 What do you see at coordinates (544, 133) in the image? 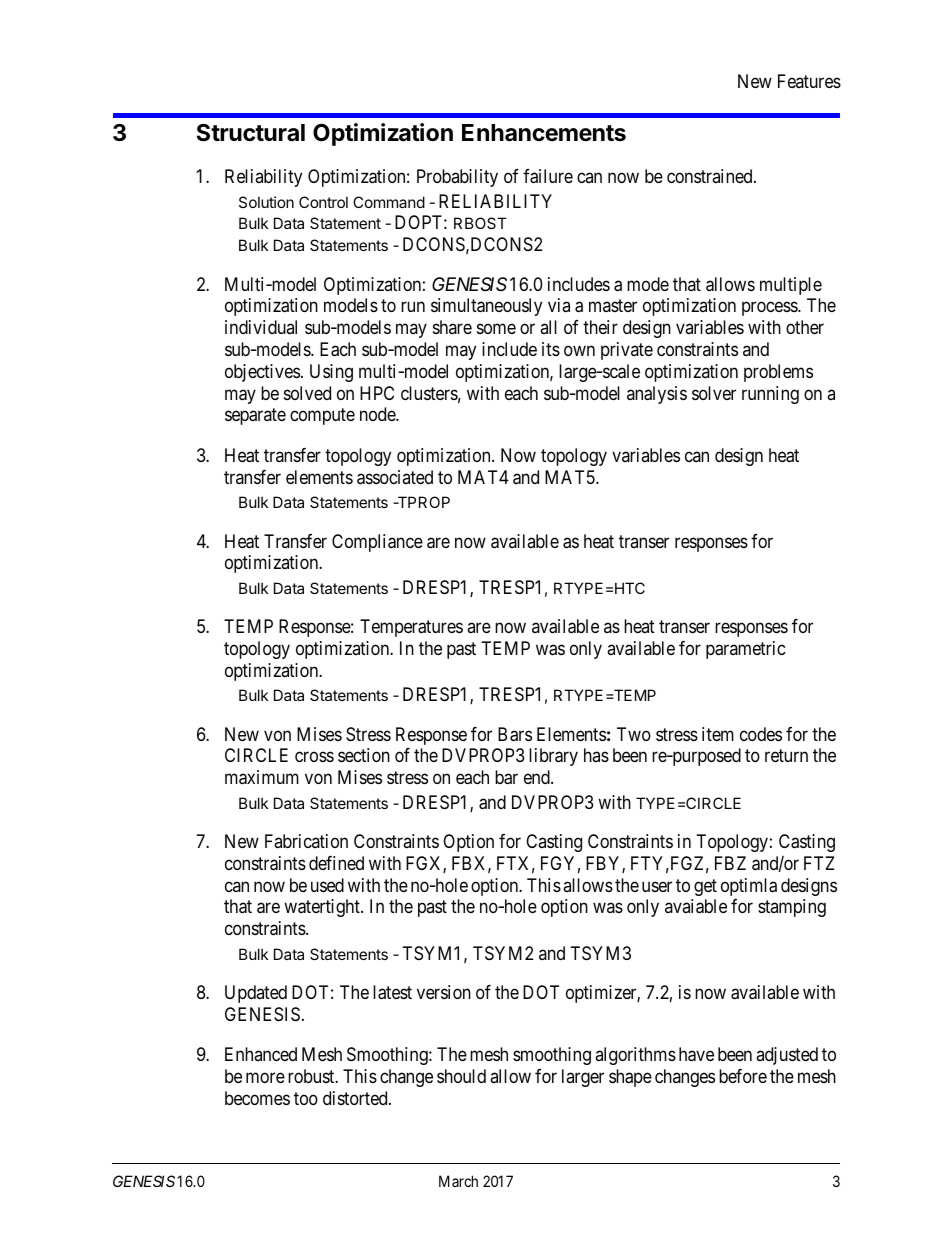
I see `Enhancements` at bounding box center [544, 133].
